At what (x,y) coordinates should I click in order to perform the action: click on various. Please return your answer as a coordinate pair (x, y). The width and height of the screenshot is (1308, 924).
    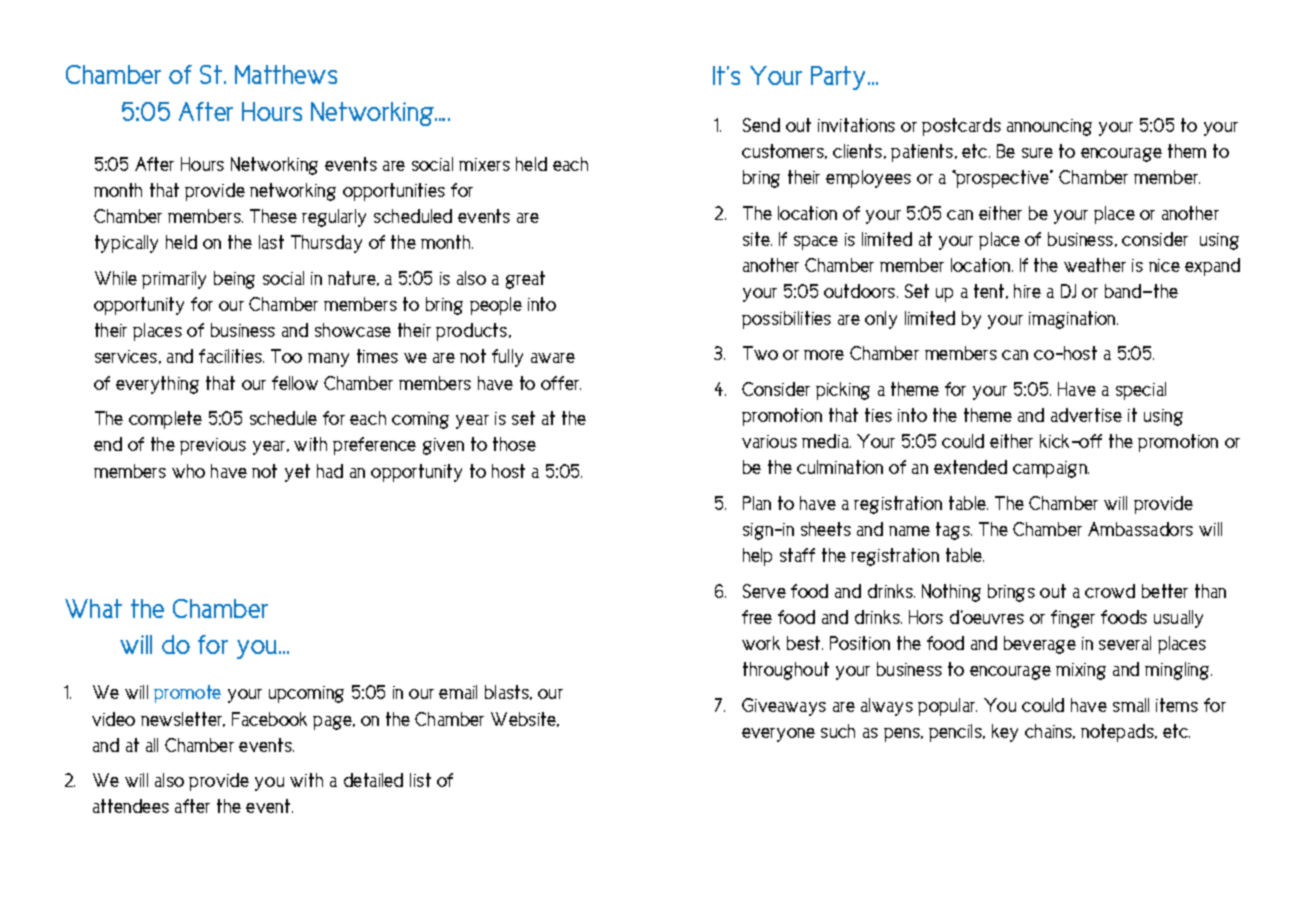
    Looking at the image, I should click on (769, 441).
